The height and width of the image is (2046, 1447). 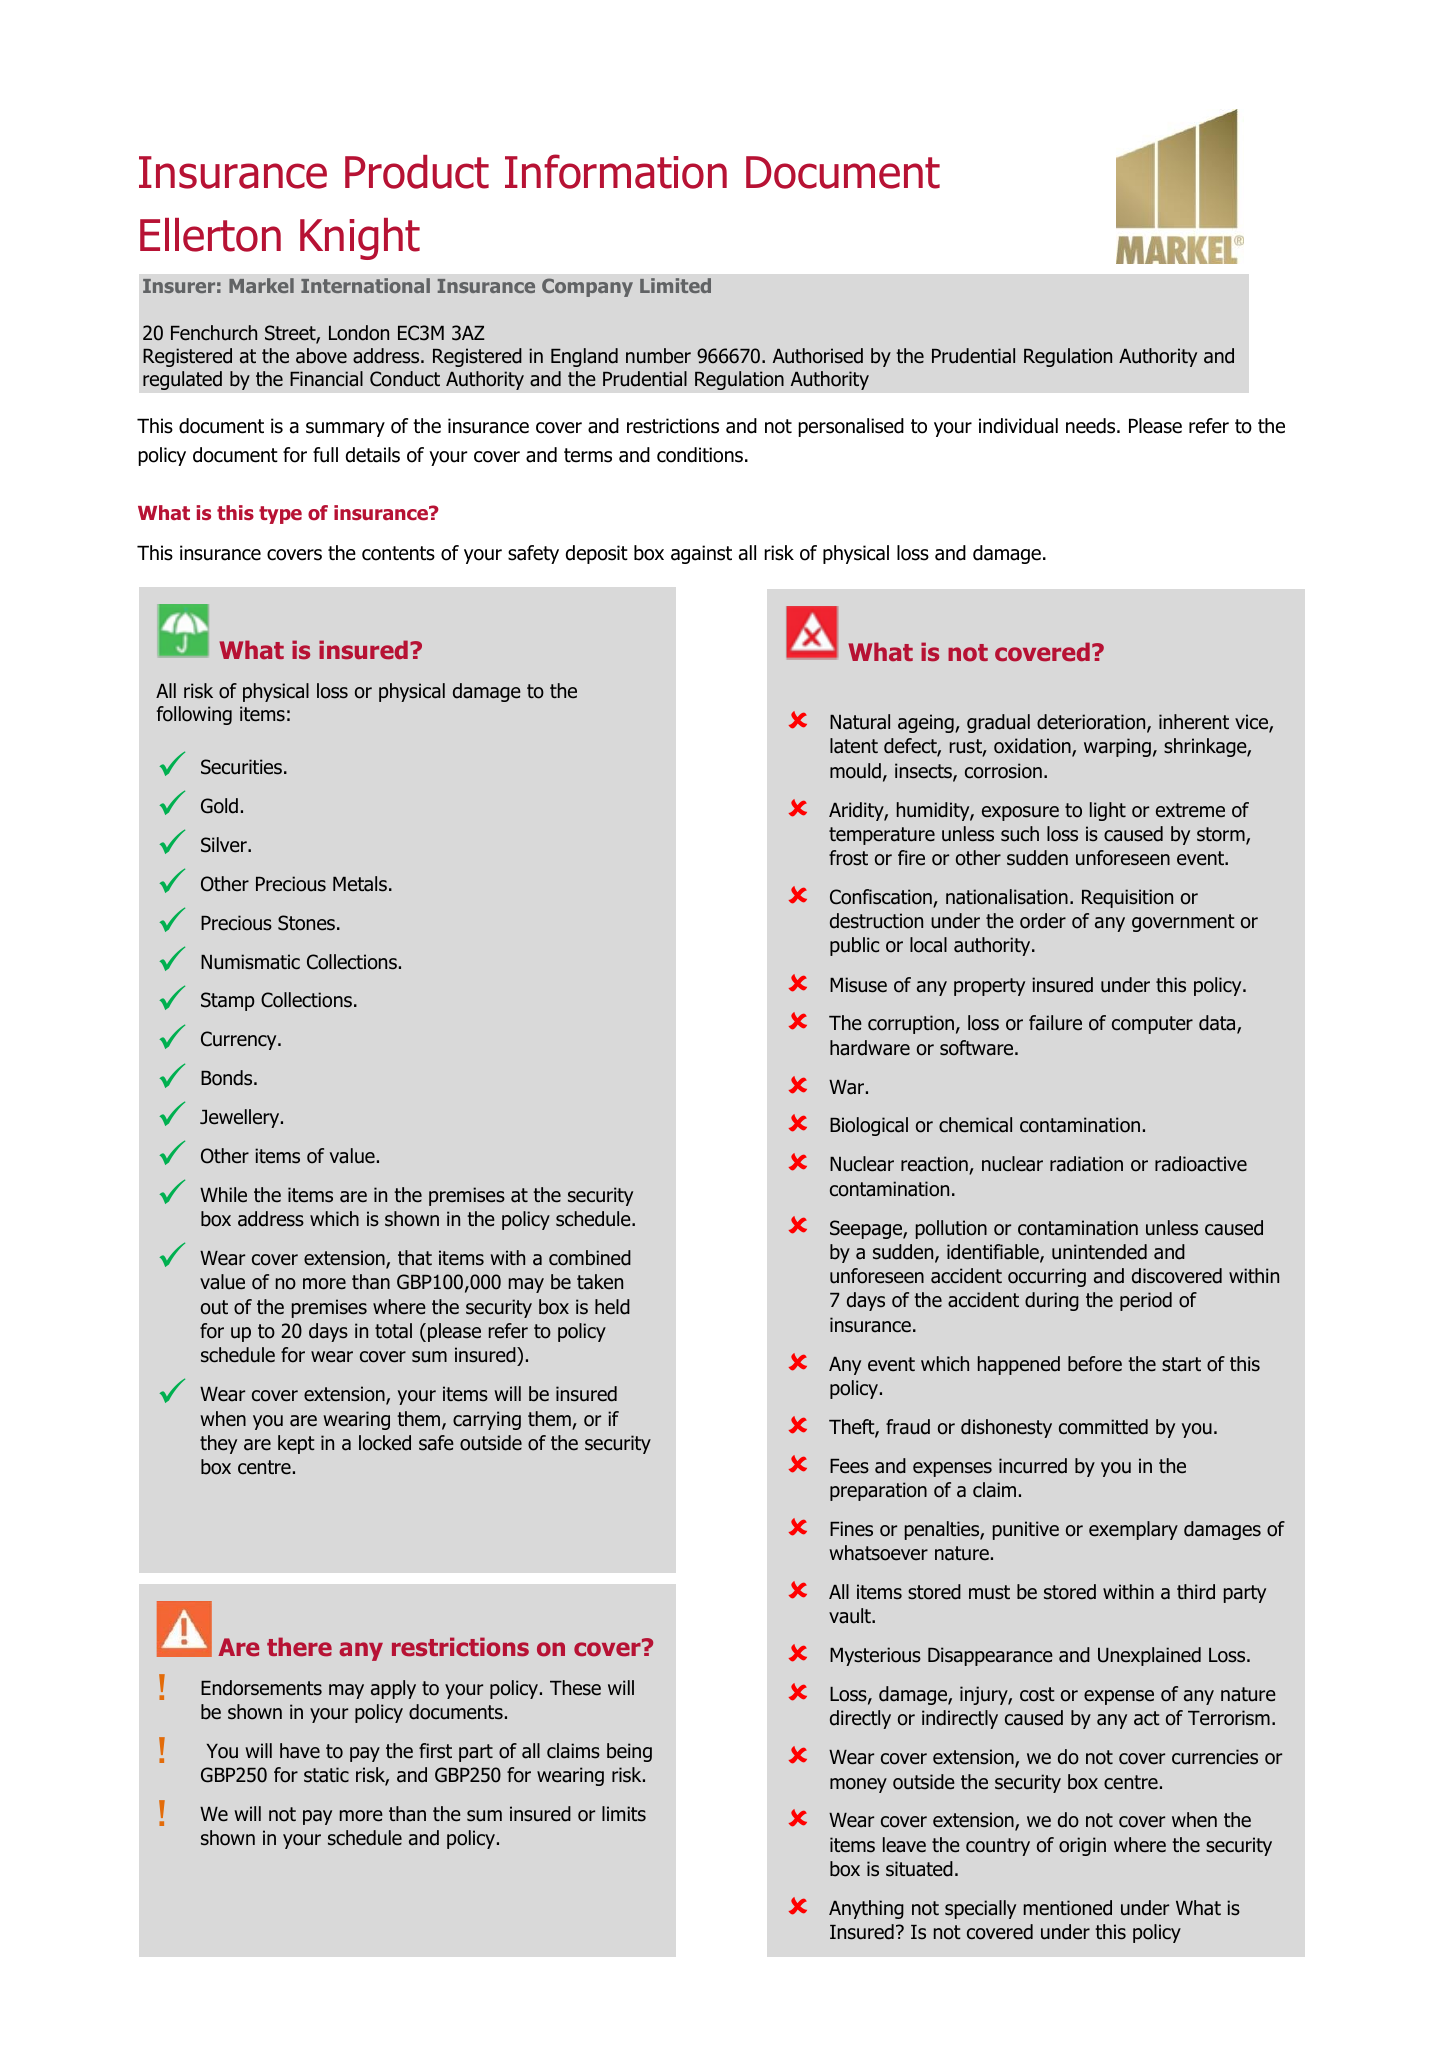 I want to click on Knight, so click(x=360, y=239).
